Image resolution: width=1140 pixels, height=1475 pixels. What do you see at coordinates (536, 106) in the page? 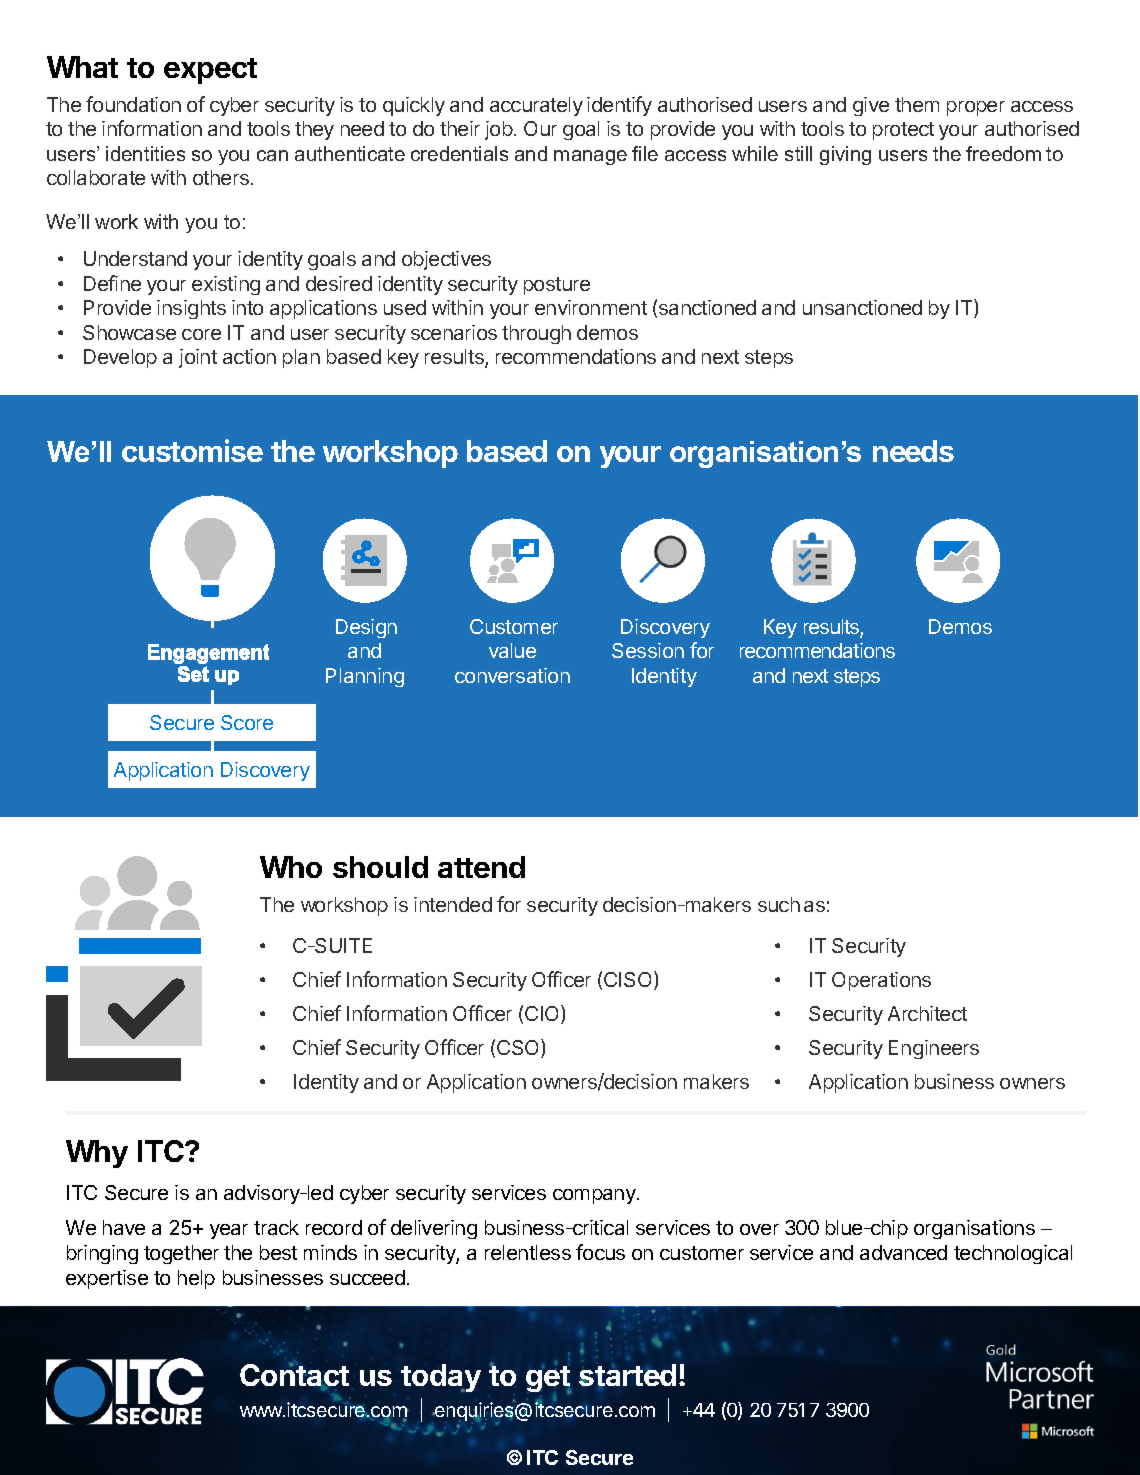
I see `accurately` at bounding box center [536, 106].
